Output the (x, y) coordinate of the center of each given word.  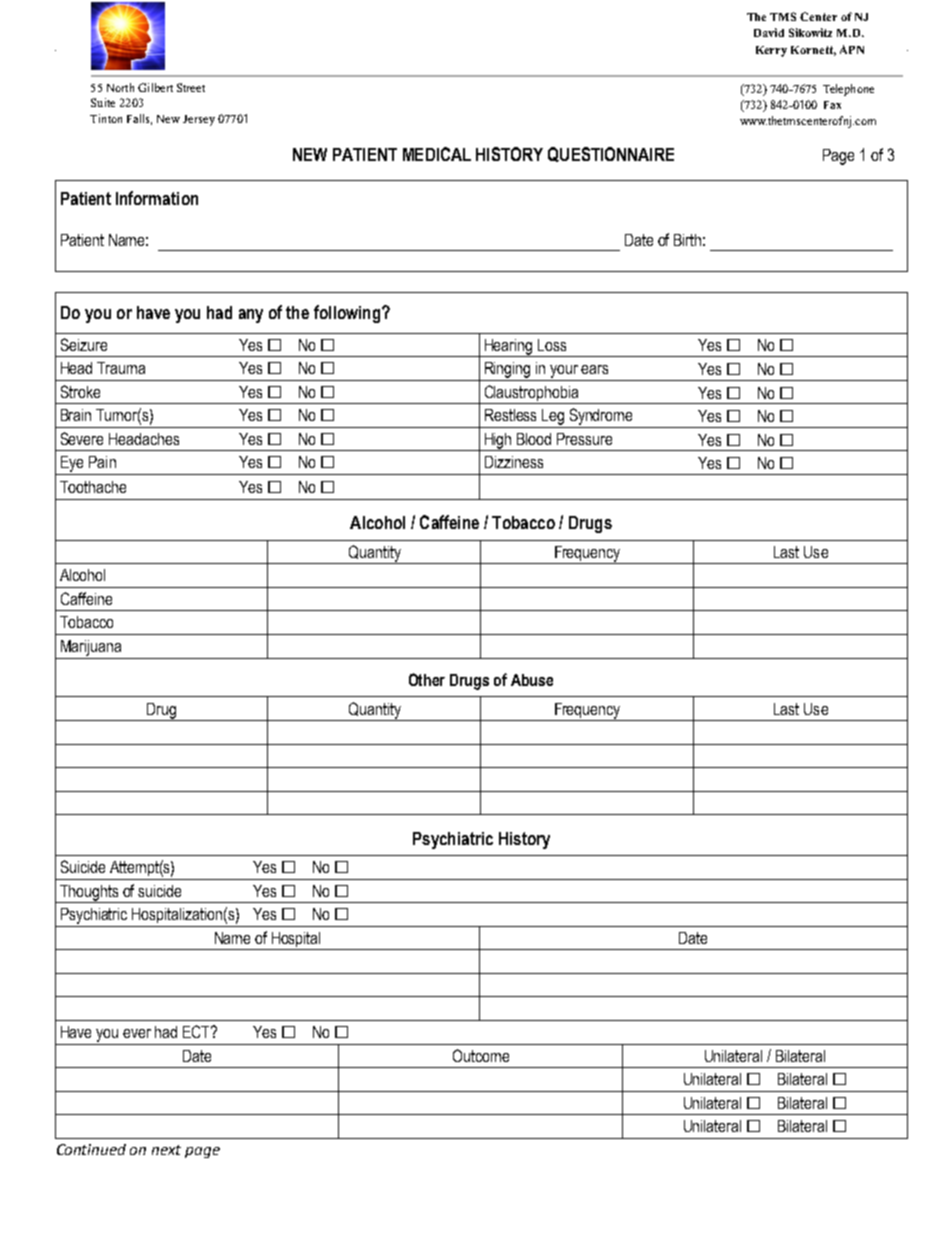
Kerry (771, 51)
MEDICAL (437, 154)
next (166, 1150)
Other (427, 679)
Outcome (481, 1055)
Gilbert (155, 87)
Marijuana (91, 648)
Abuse (532, 680)
